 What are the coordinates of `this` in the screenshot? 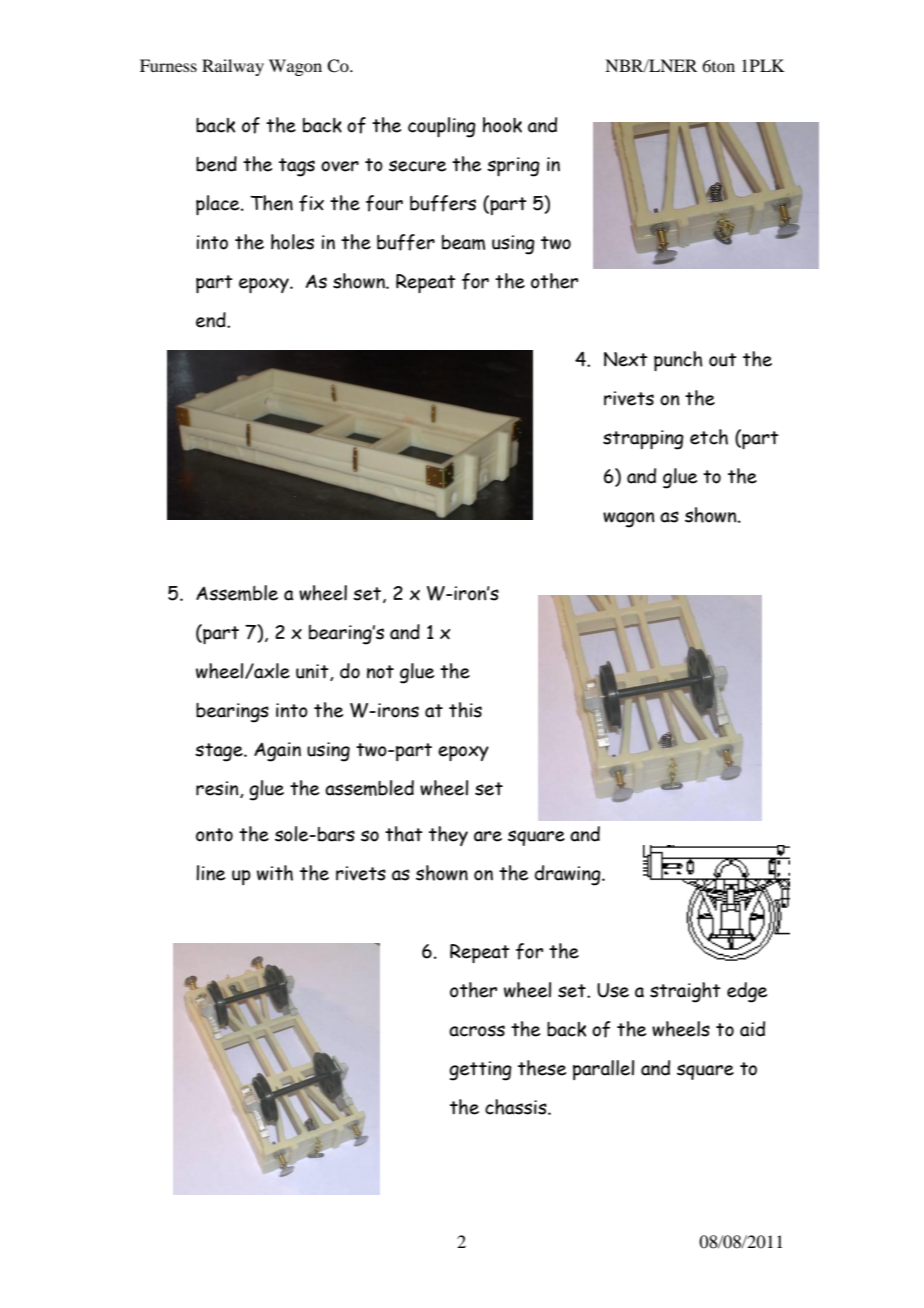 It's located at (465, 710).
